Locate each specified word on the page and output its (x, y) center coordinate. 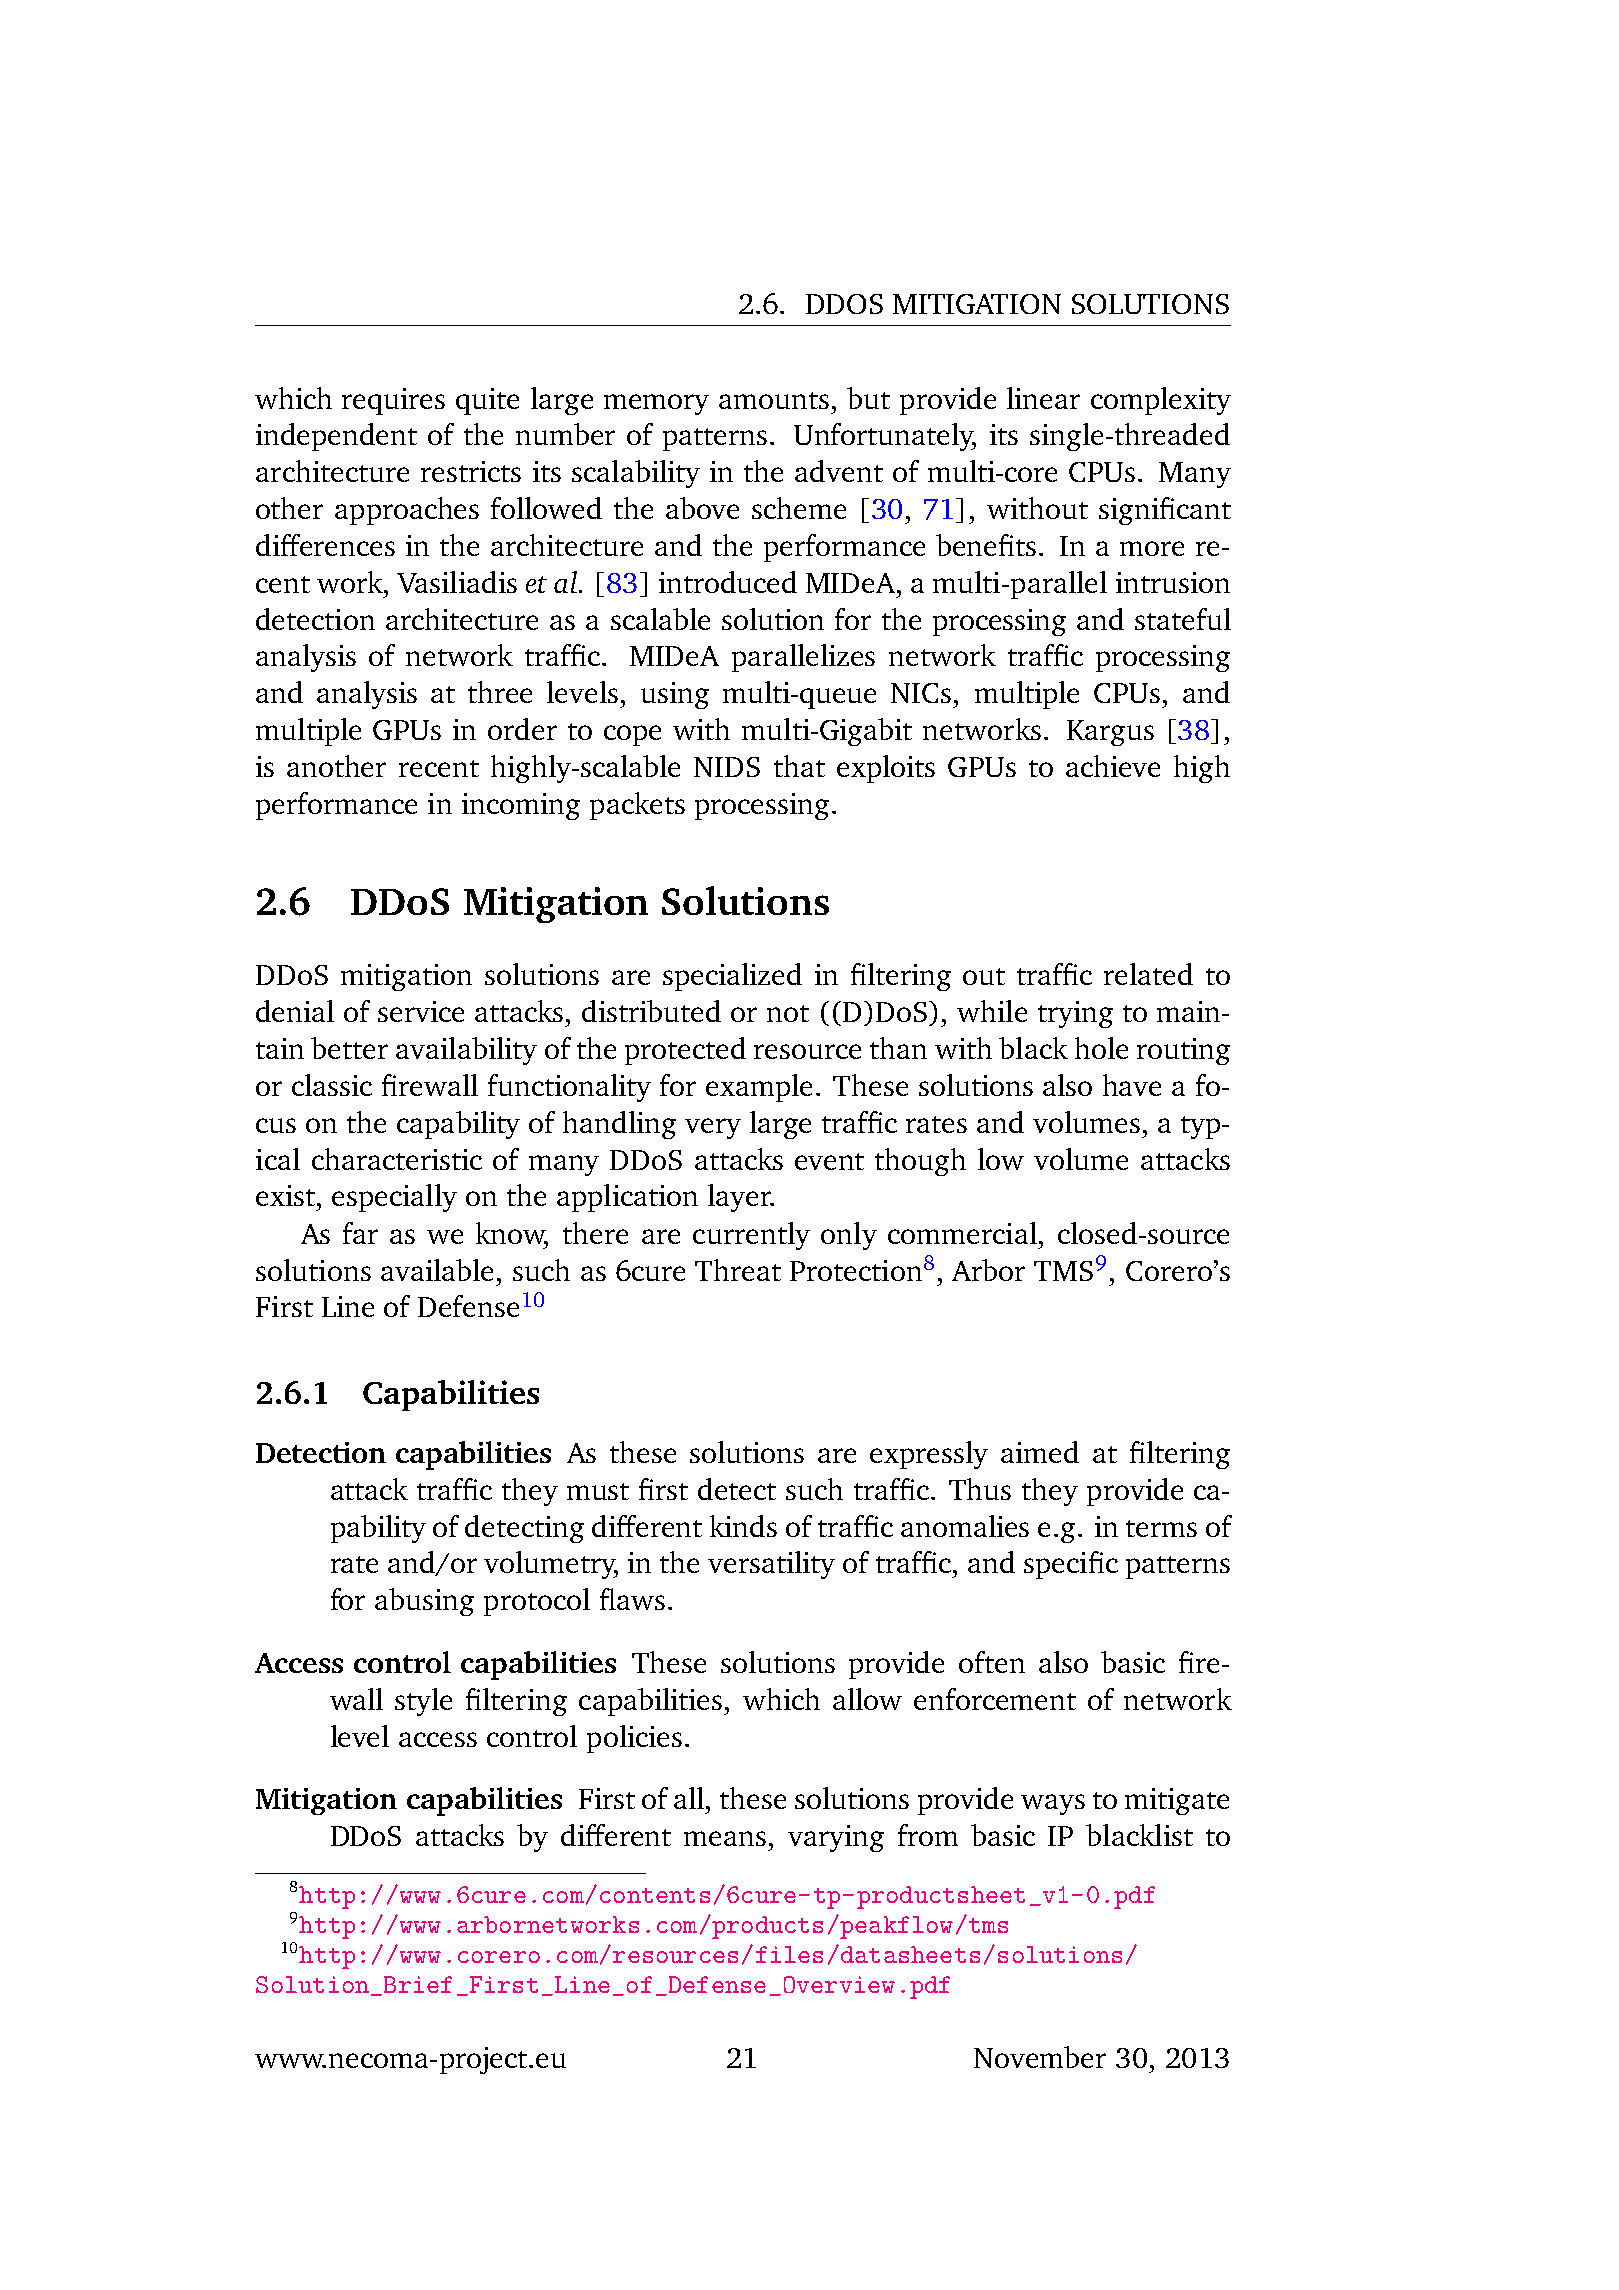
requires (393, 401)
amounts (774, 400)
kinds (743, 1526)
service (421, 1011)
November (1040, 2057)
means (725, 1838)
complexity (1161, 401)
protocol (537, 1602)
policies (634, 1739)
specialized (732, 977)
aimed (1040, 1452)
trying (1075, 1014)
